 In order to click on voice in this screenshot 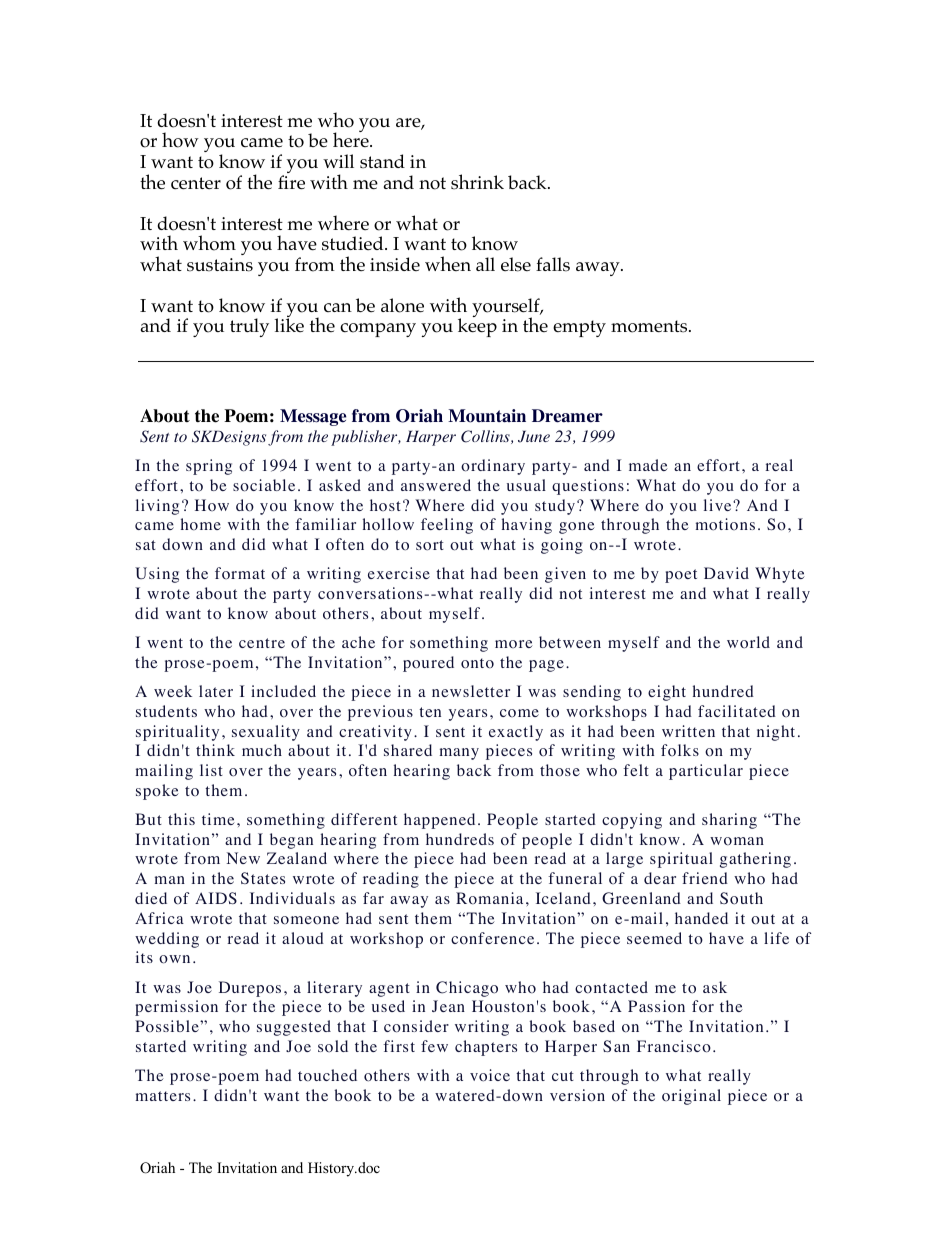, I will do `click(490, 1075)`.
